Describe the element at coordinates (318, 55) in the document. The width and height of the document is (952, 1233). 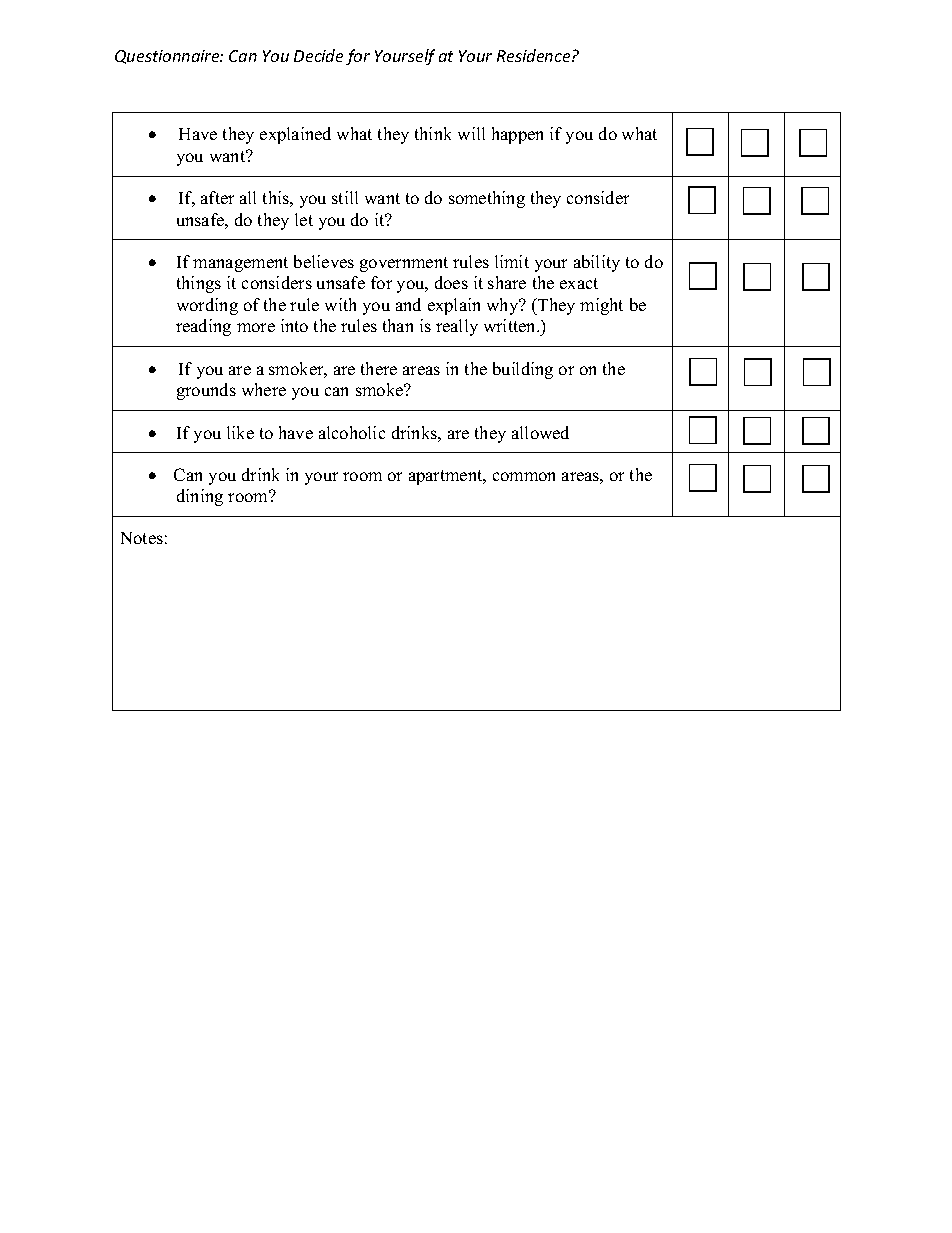
I see `Decide` at that location.
